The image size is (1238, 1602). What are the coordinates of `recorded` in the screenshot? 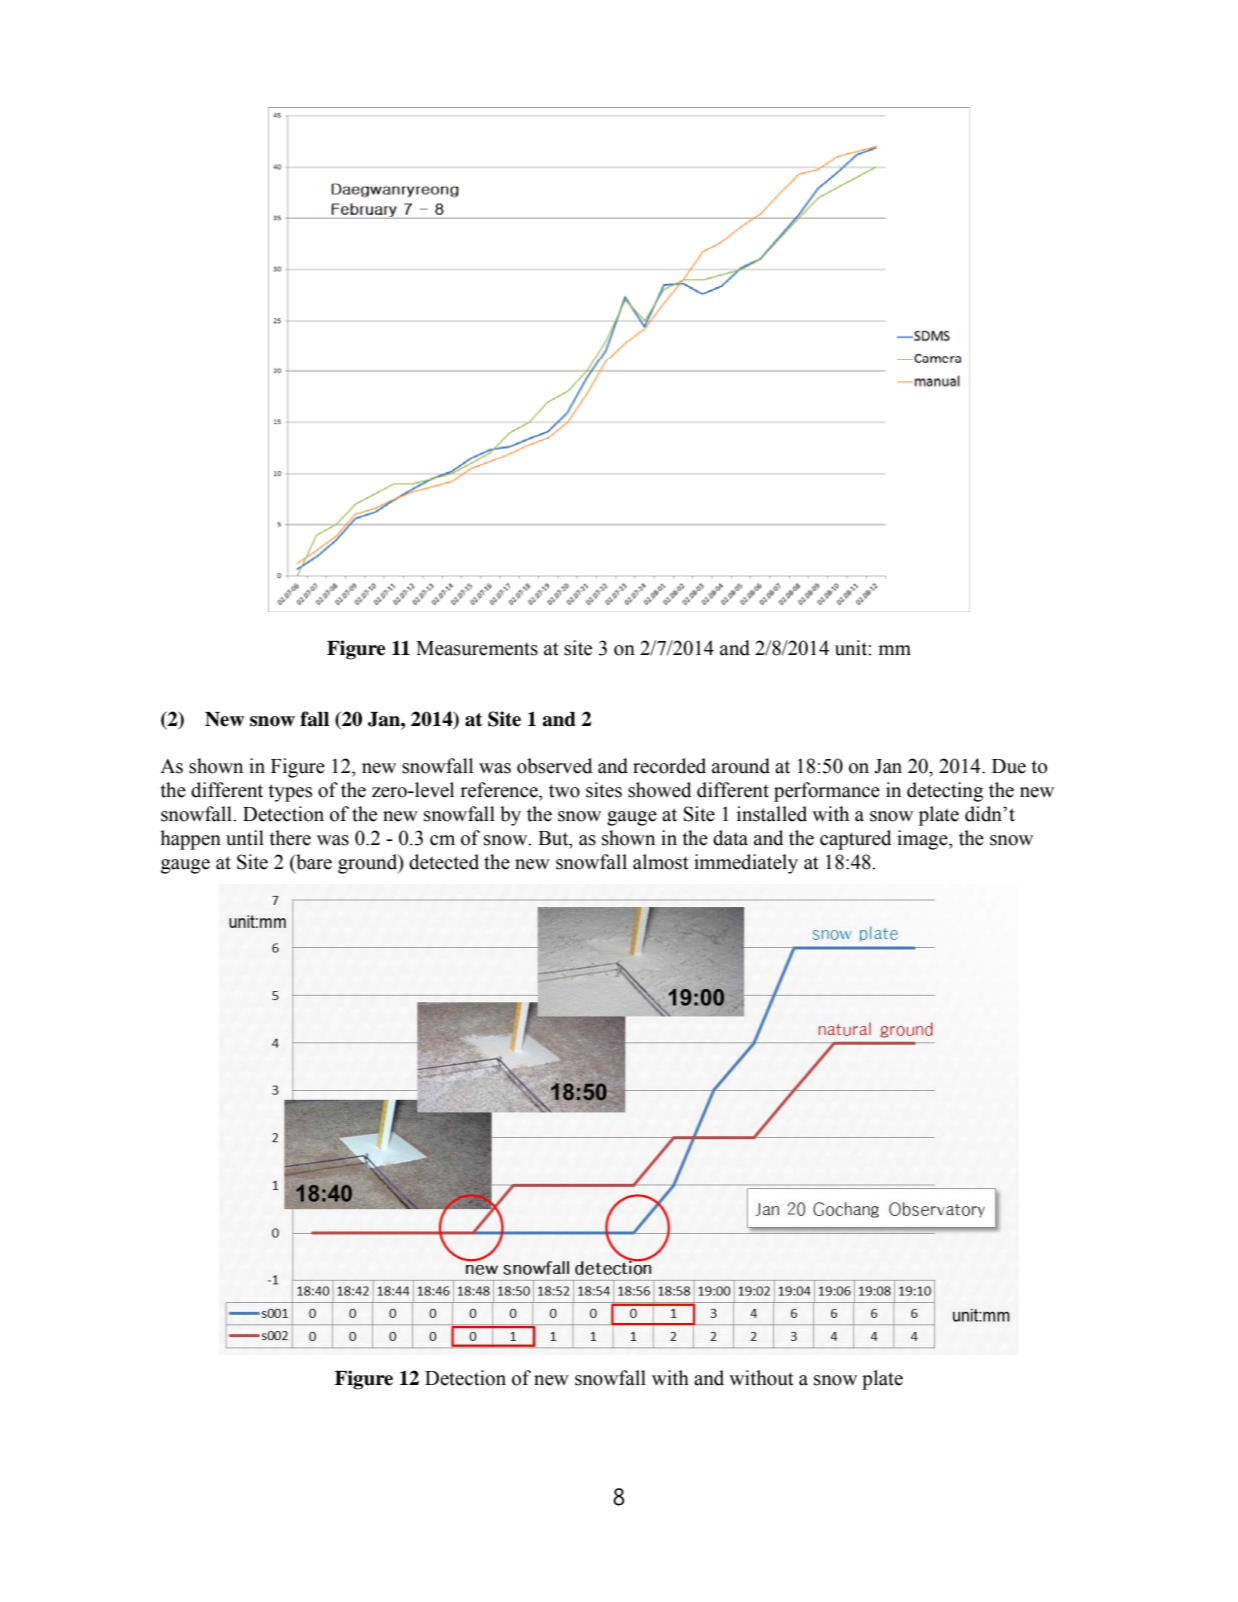 It's located at (669, 766).
